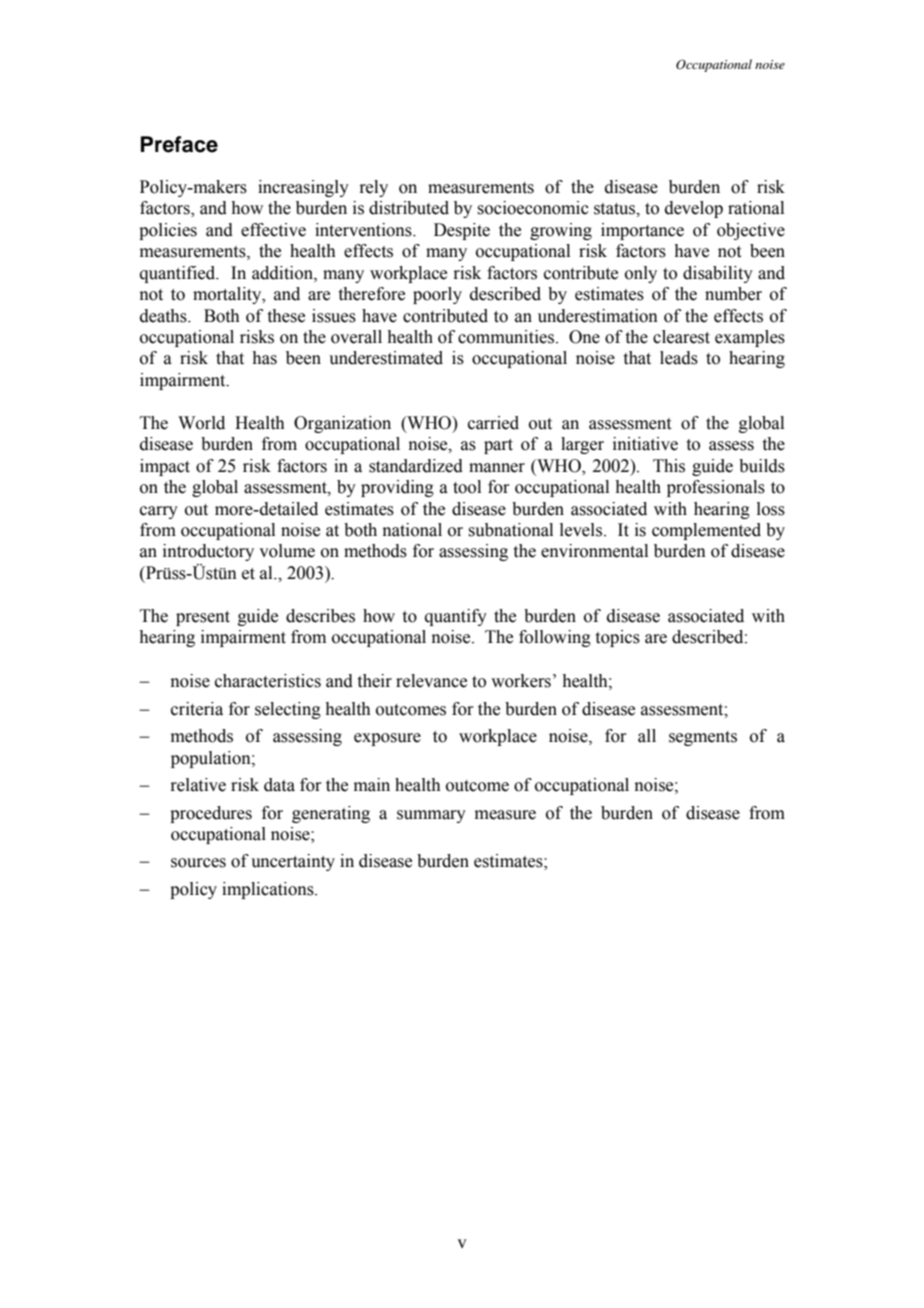 The image size is (924, 1308). What do you see at coordinates (198, 863) in the screenshot?
I see `sources` at bounding box center [198, 863].
